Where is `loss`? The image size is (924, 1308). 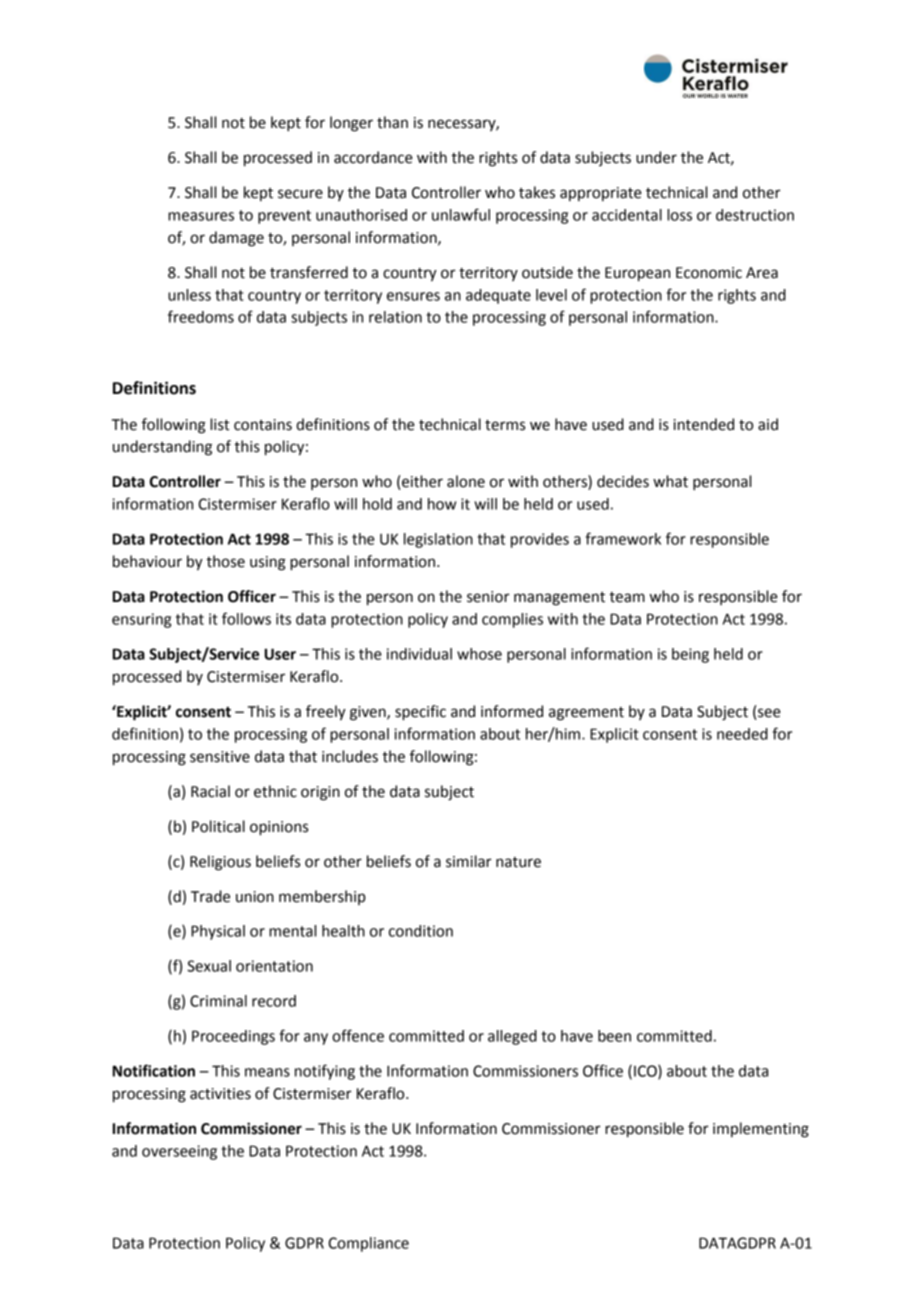
loss is located at coordinates (679, 215).
